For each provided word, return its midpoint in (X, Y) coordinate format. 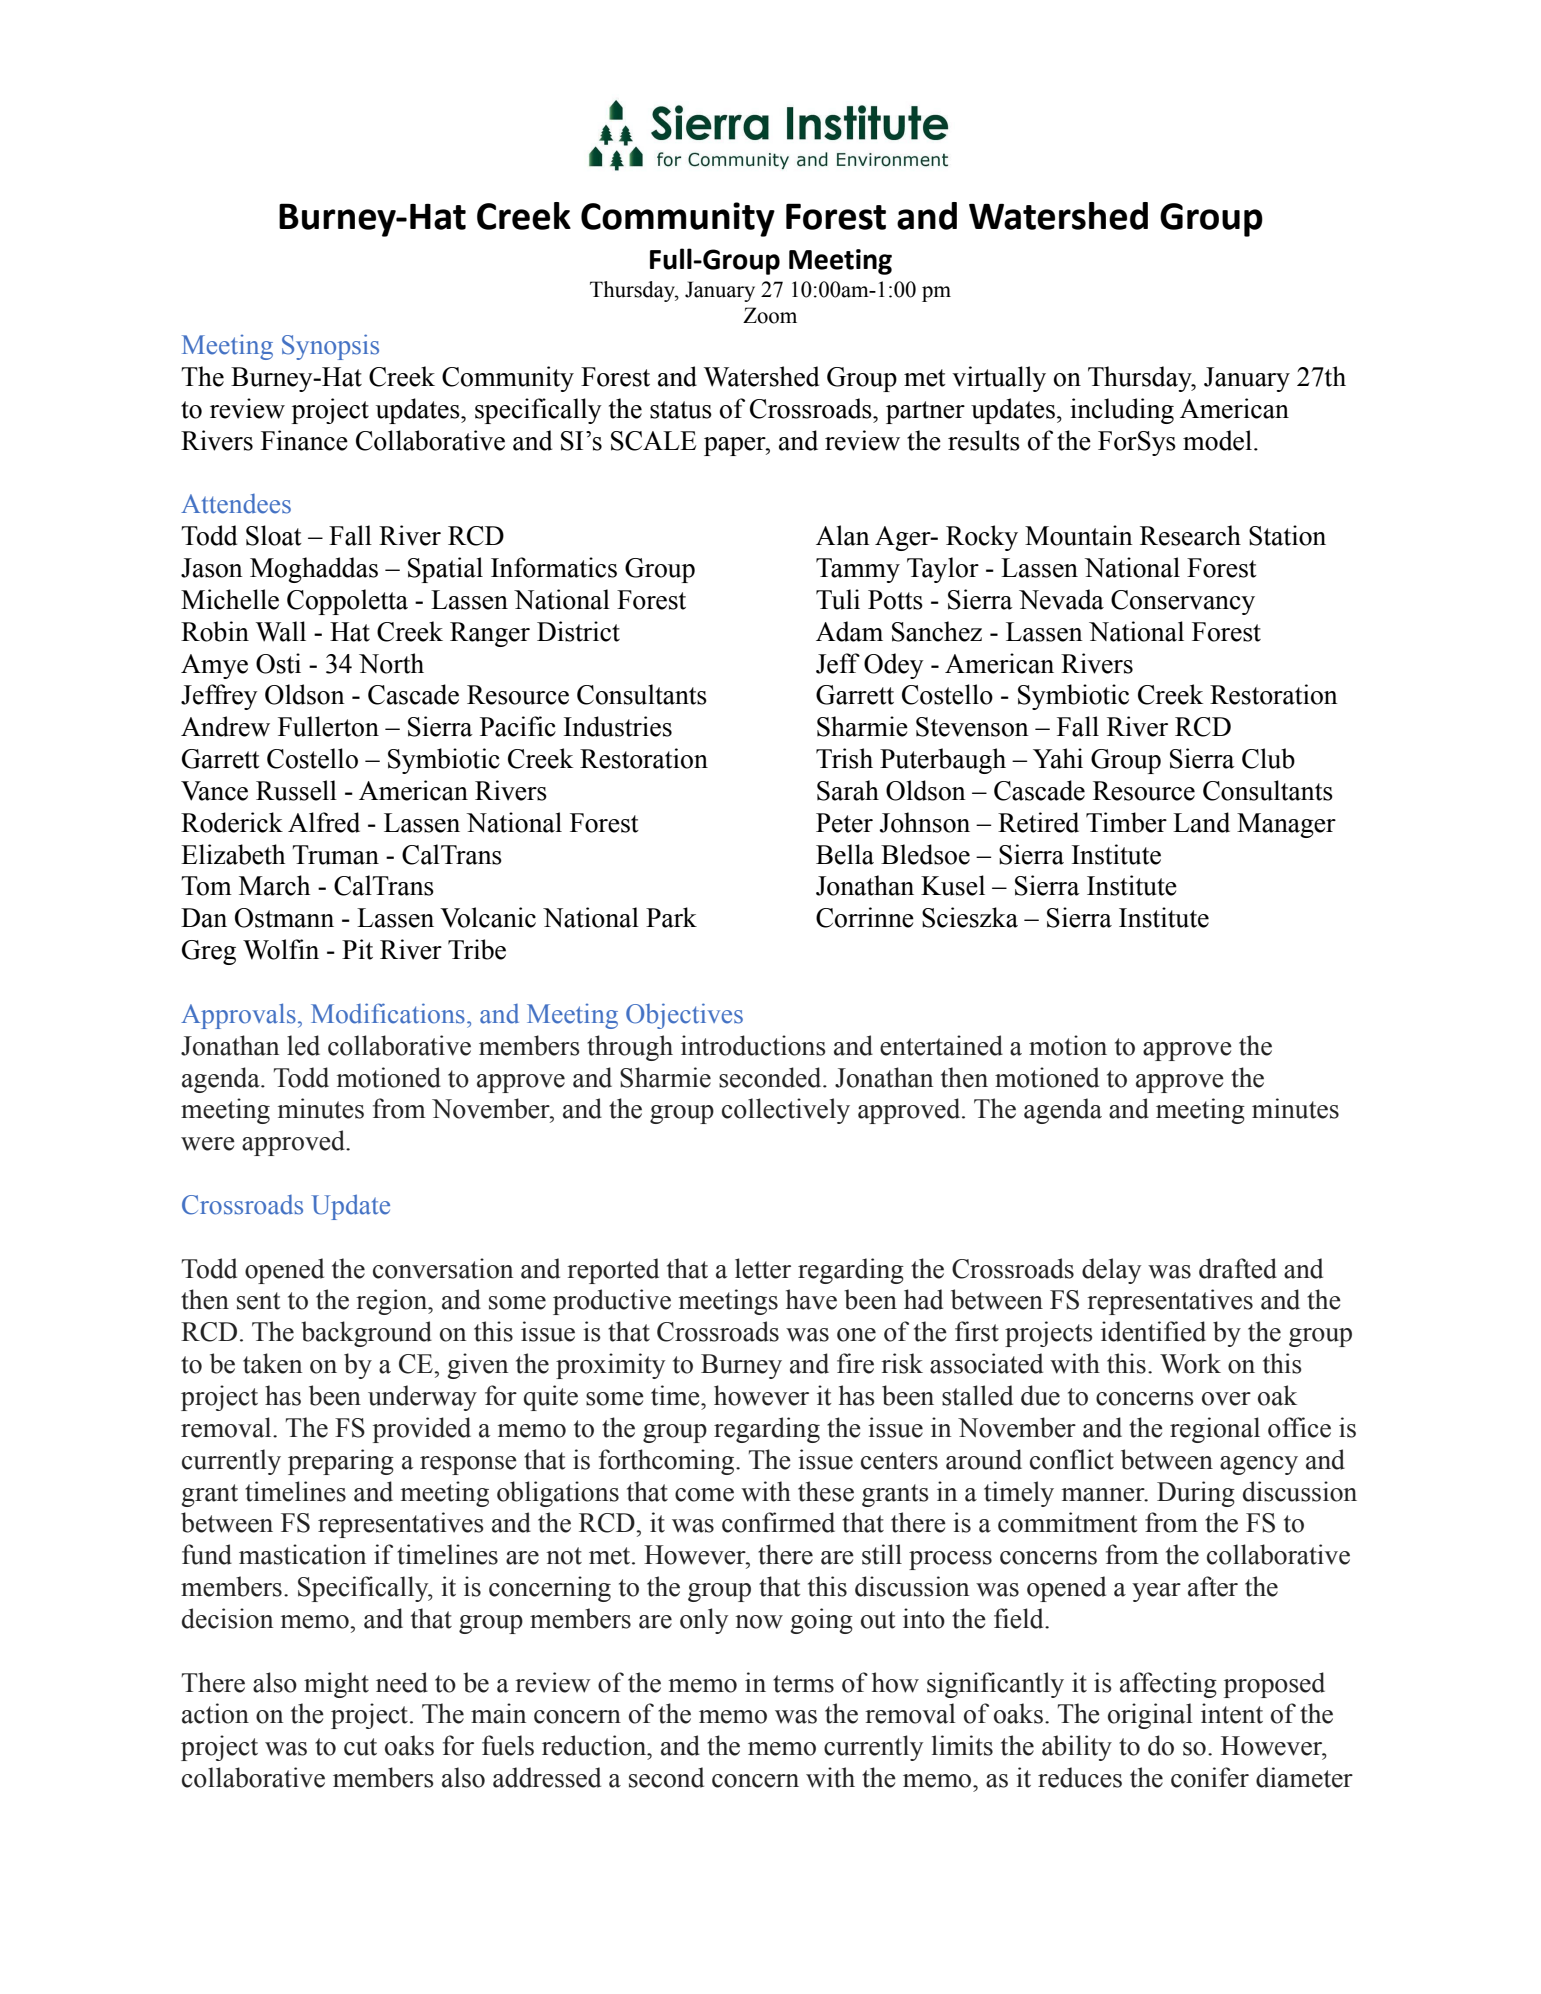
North (391, 663)
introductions (753, 1045)
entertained (941, 1045)
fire (855, 1363)
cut (360, 1747)
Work (1190, 1363)
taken (272, 1363)
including (1122, 411)
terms (803, 1684)
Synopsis (330, 347)
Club (1268, 758)
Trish (844, 758)
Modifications (388, 1013)
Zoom (770, 315)
